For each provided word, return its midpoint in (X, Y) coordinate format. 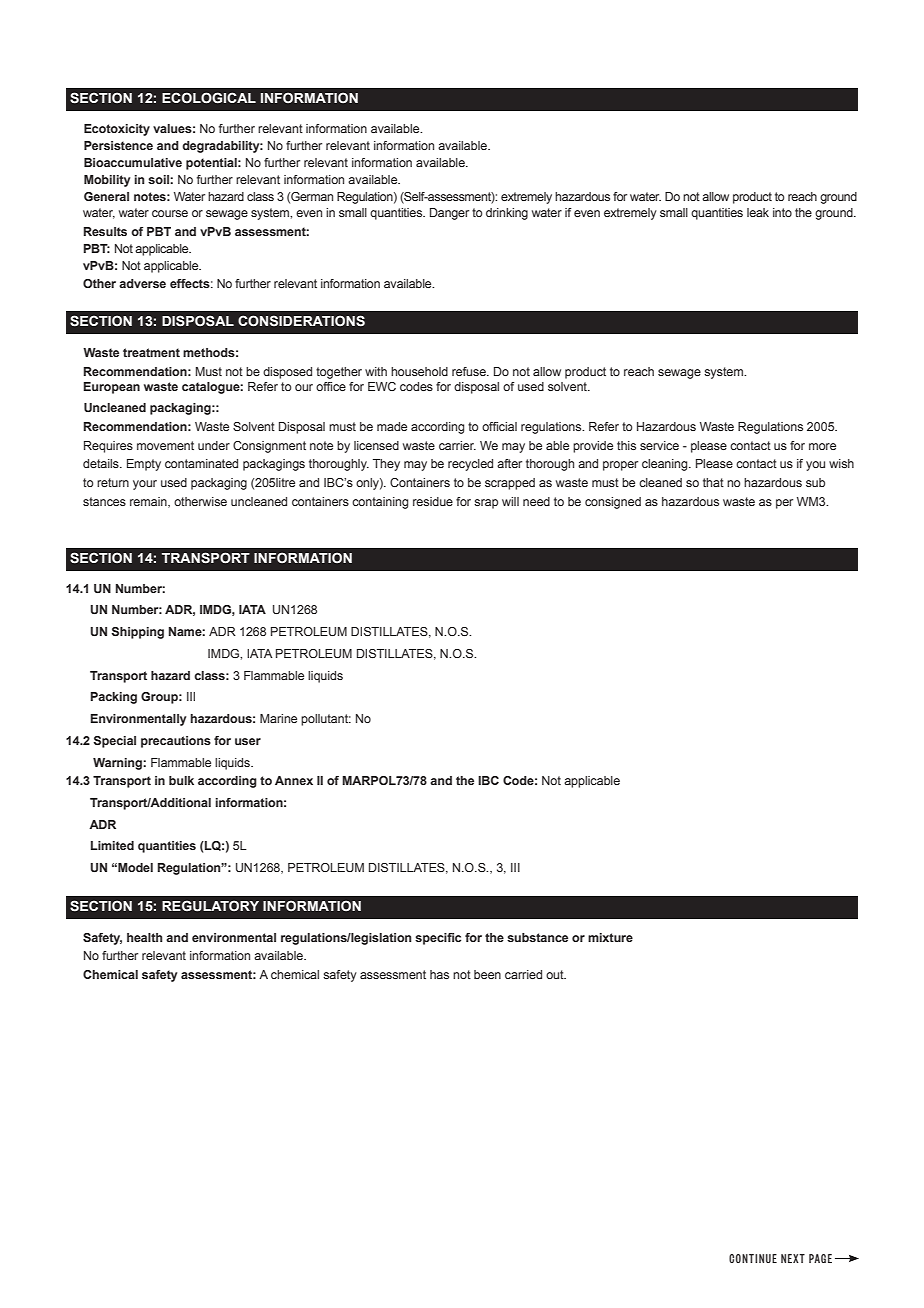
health (144, 937)
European (112, 388)
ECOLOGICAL (209, 98)
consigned (613, 503)
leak (758, 212)
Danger (449, 214)
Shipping (137, 633)
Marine (278, 718)
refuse (470, 371)
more (822, 446)
